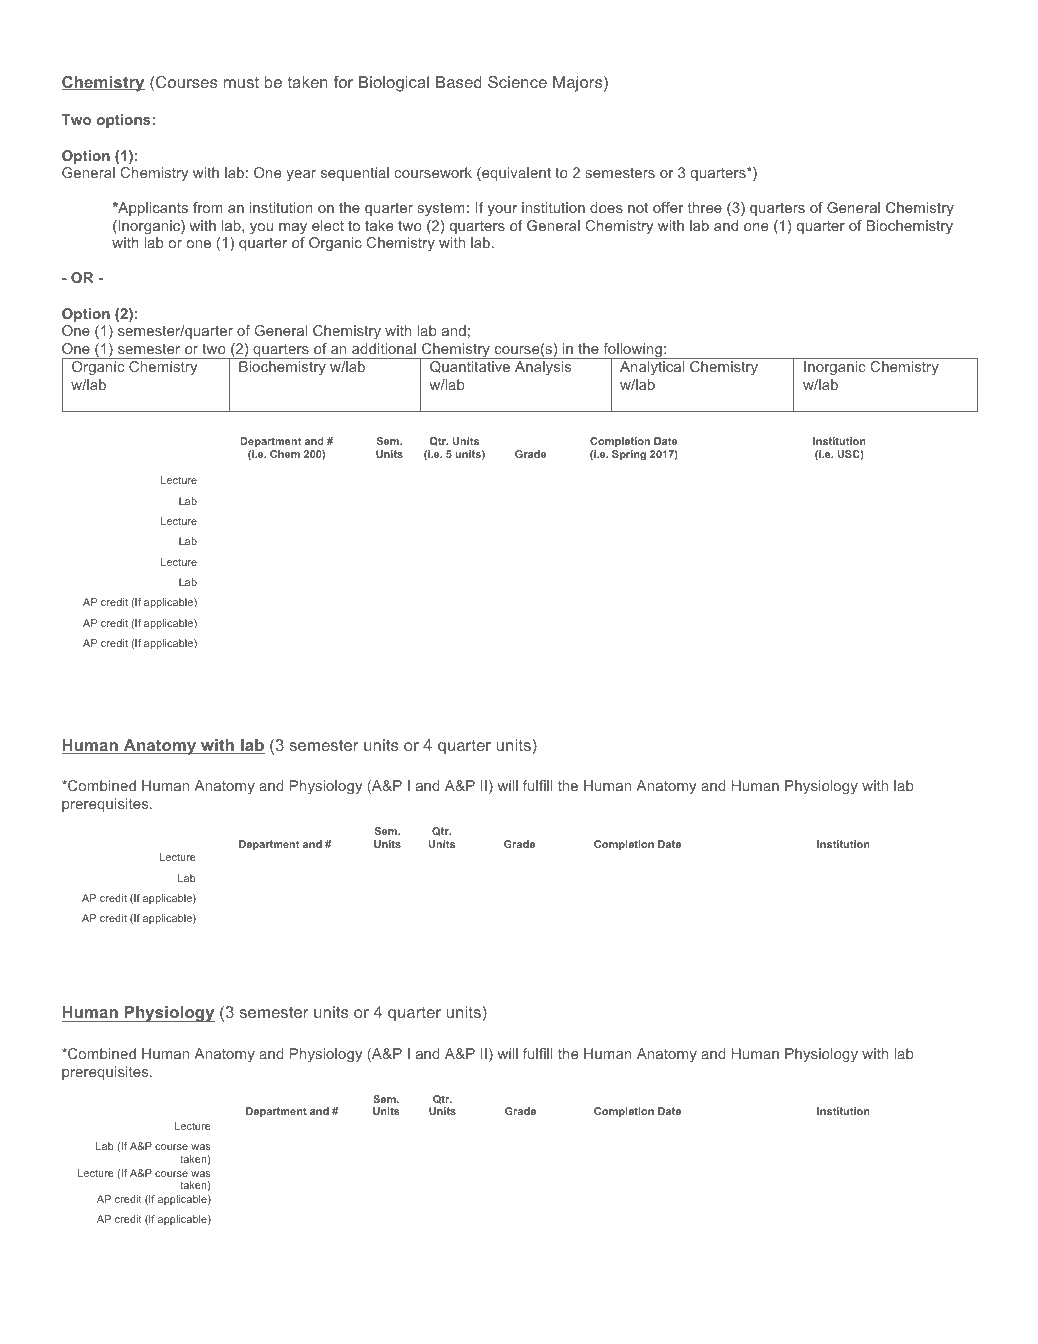 This screenshot has height=1344, width=1038. What do you see at coordinates (502, 210) in the screenshot?
I see `your` at bounding box center [502, 210].
